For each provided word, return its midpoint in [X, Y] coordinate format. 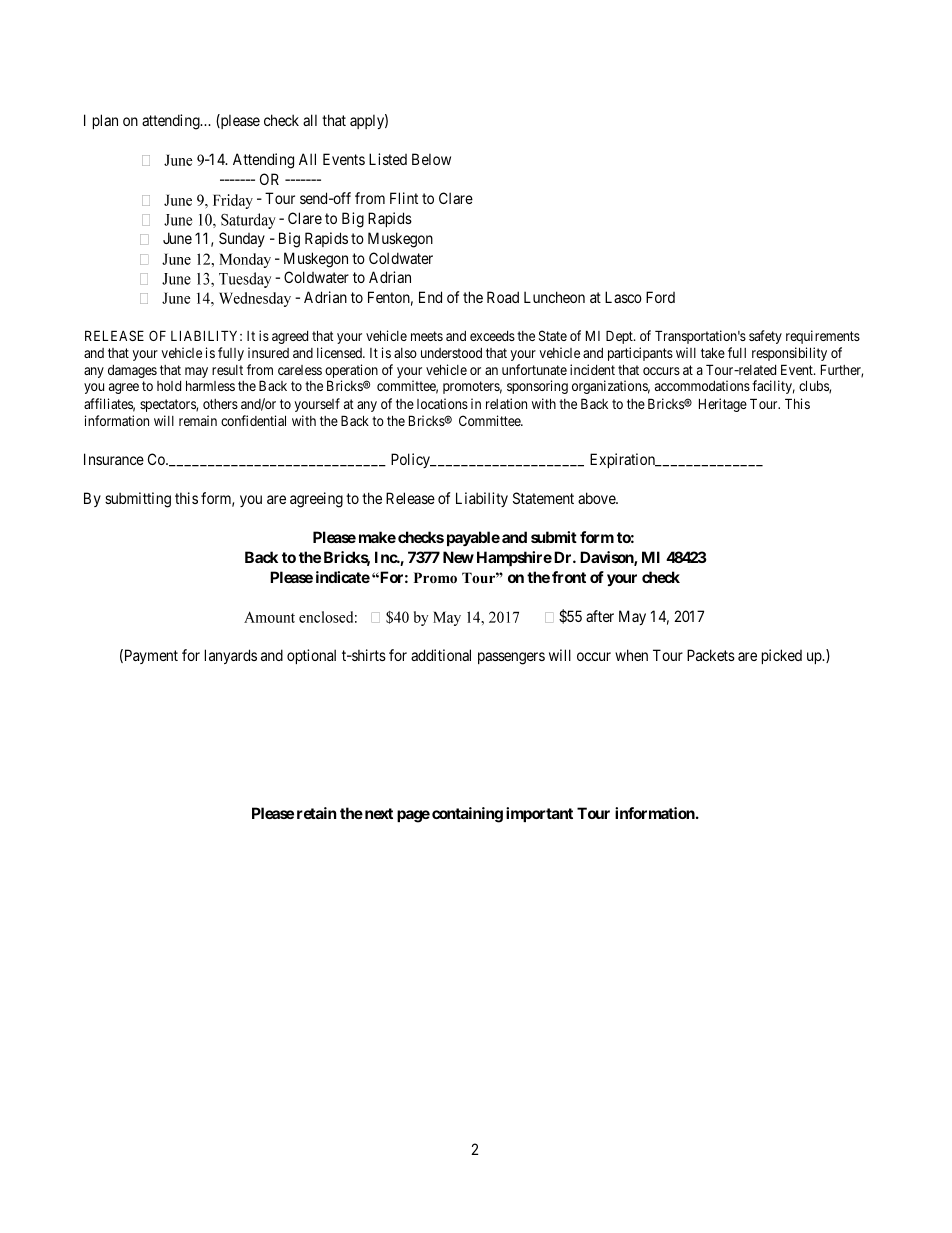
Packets [711, 655]
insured [268, 352]
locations [442, 403]
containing [467, 815]
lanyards [231, 656]
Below [431, 159]
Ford [660, 297]
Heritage [723, 405]
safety [765, 337]
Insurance [114, 459]
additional [441, 655]
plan [105, 121]
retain [316, 813]
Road [503, 297]
